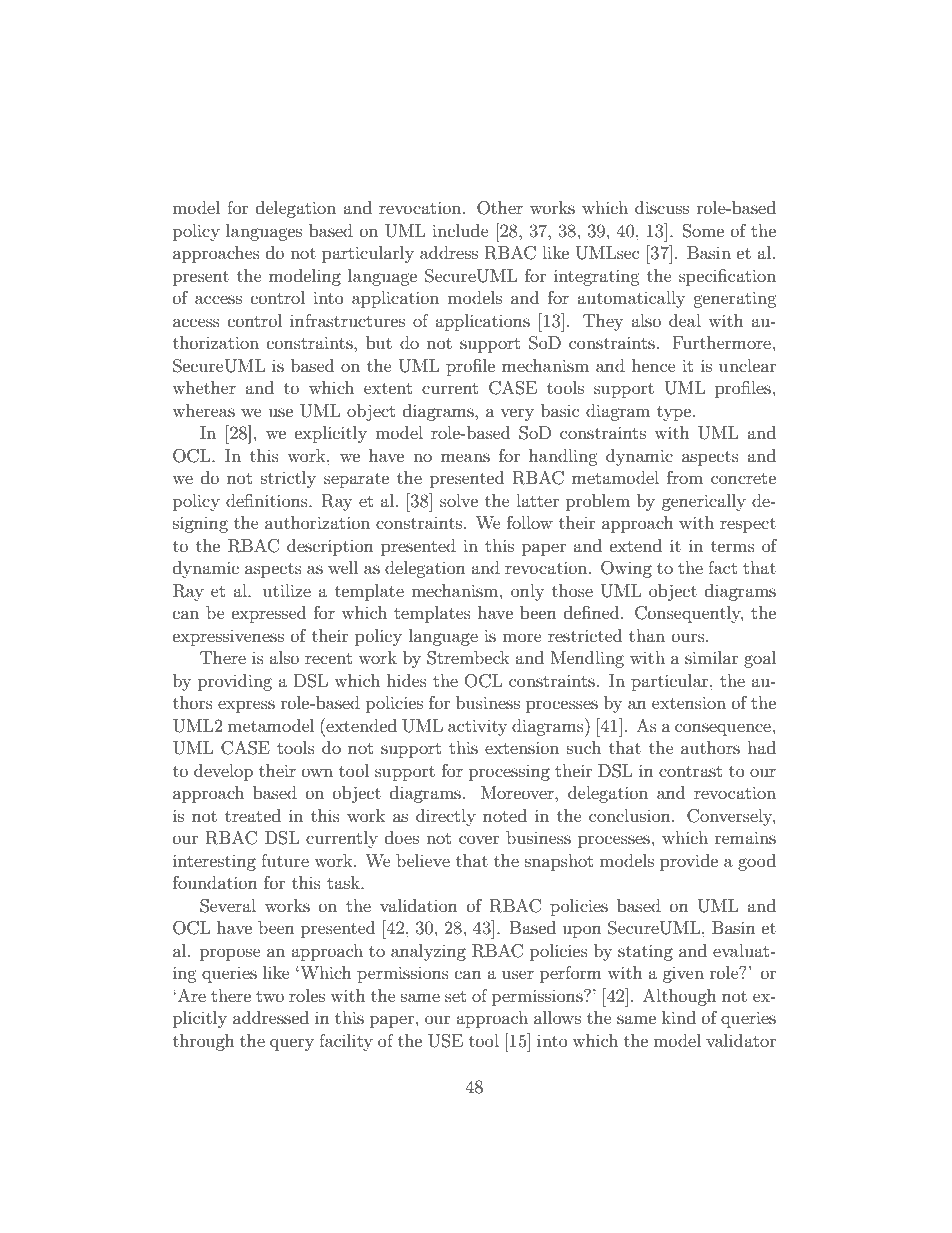  What do you see at coordinates (459, 500) in the image?
I see `solve` at bounding box center [459, 500].
